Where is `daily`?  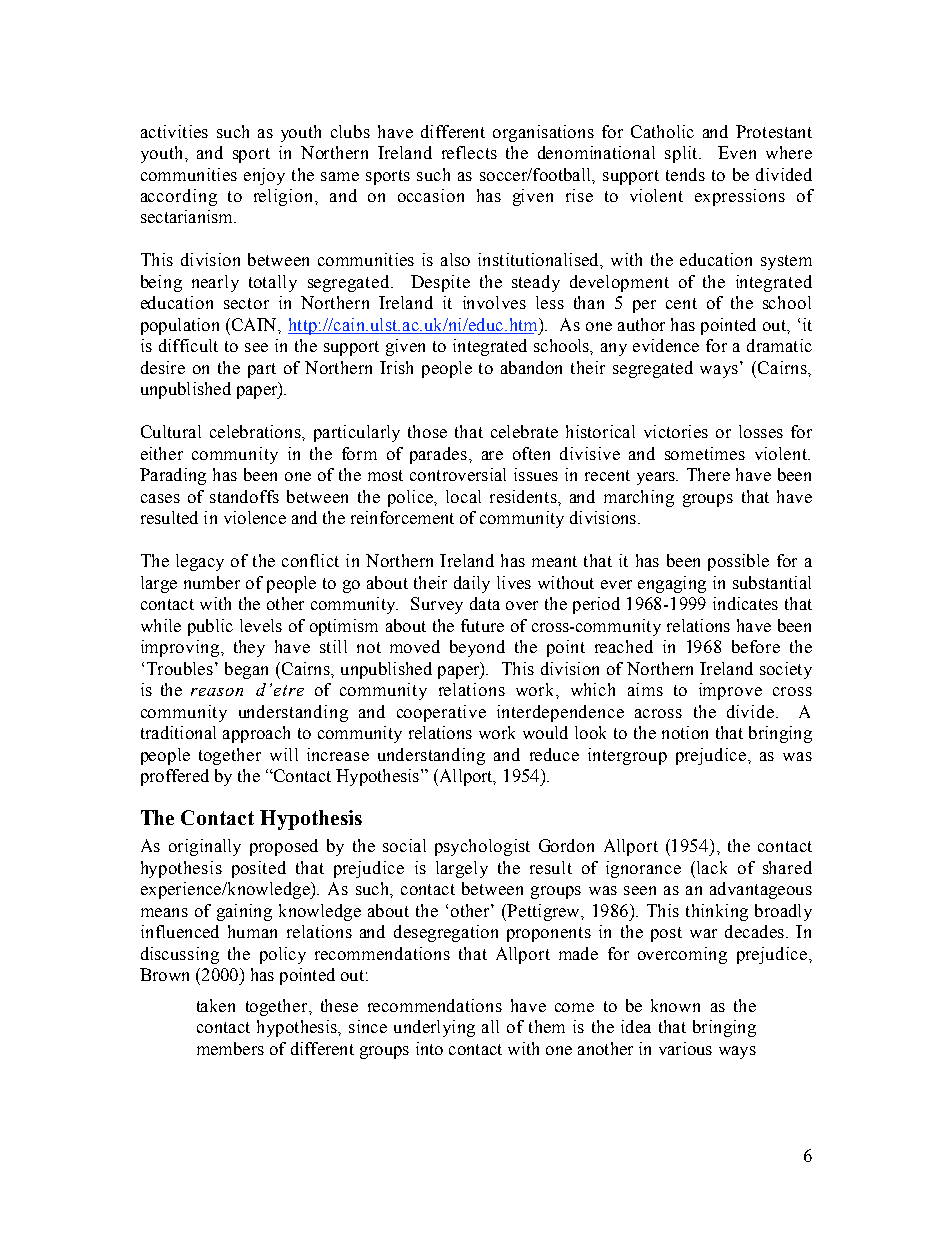
daily is located at coordinates (472, 584).
